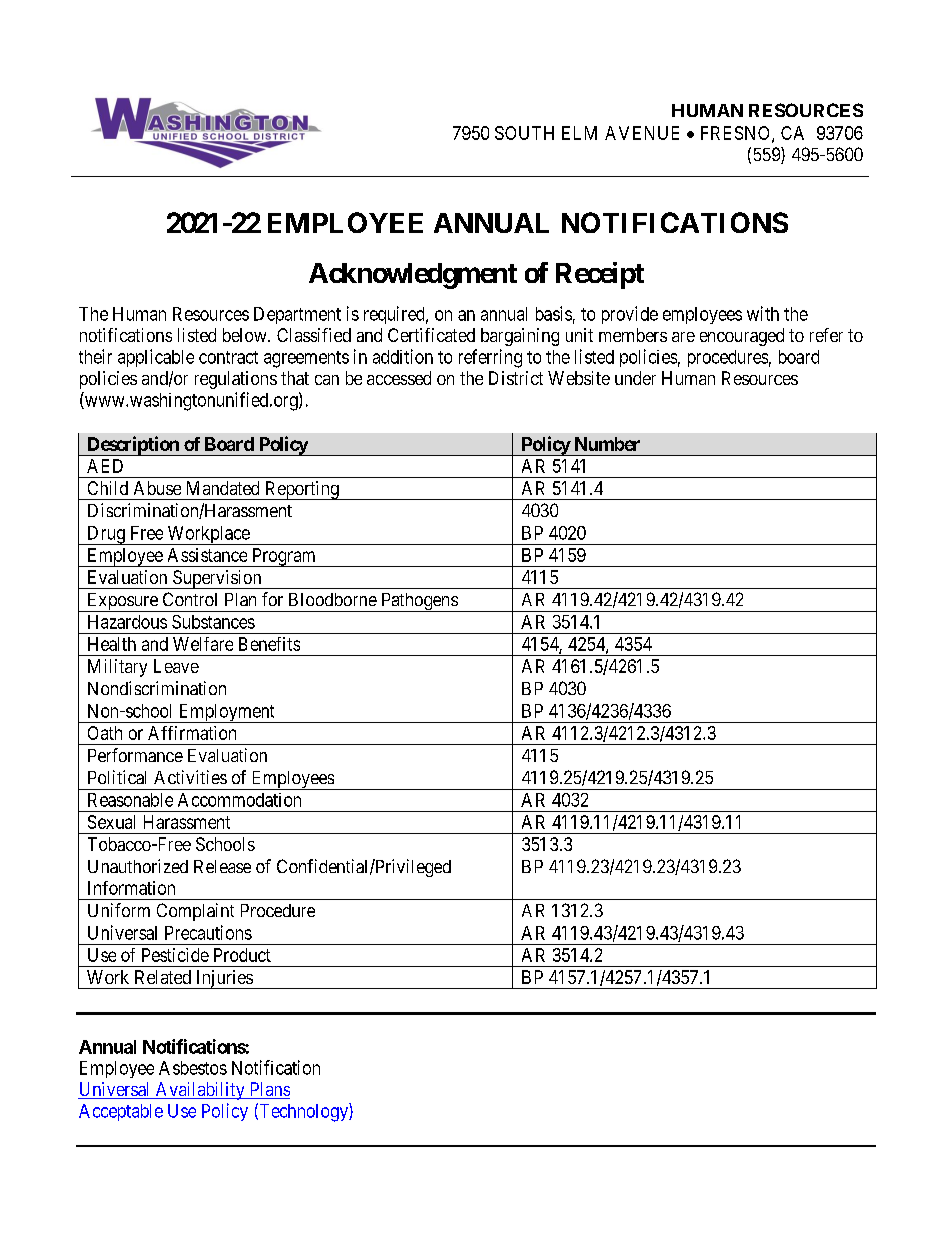 Image resolution: width=952 pixels, height=1233 pixels. Describe the element at coordinates (524, 133) in the page. I see `SOUTH` at that location.
